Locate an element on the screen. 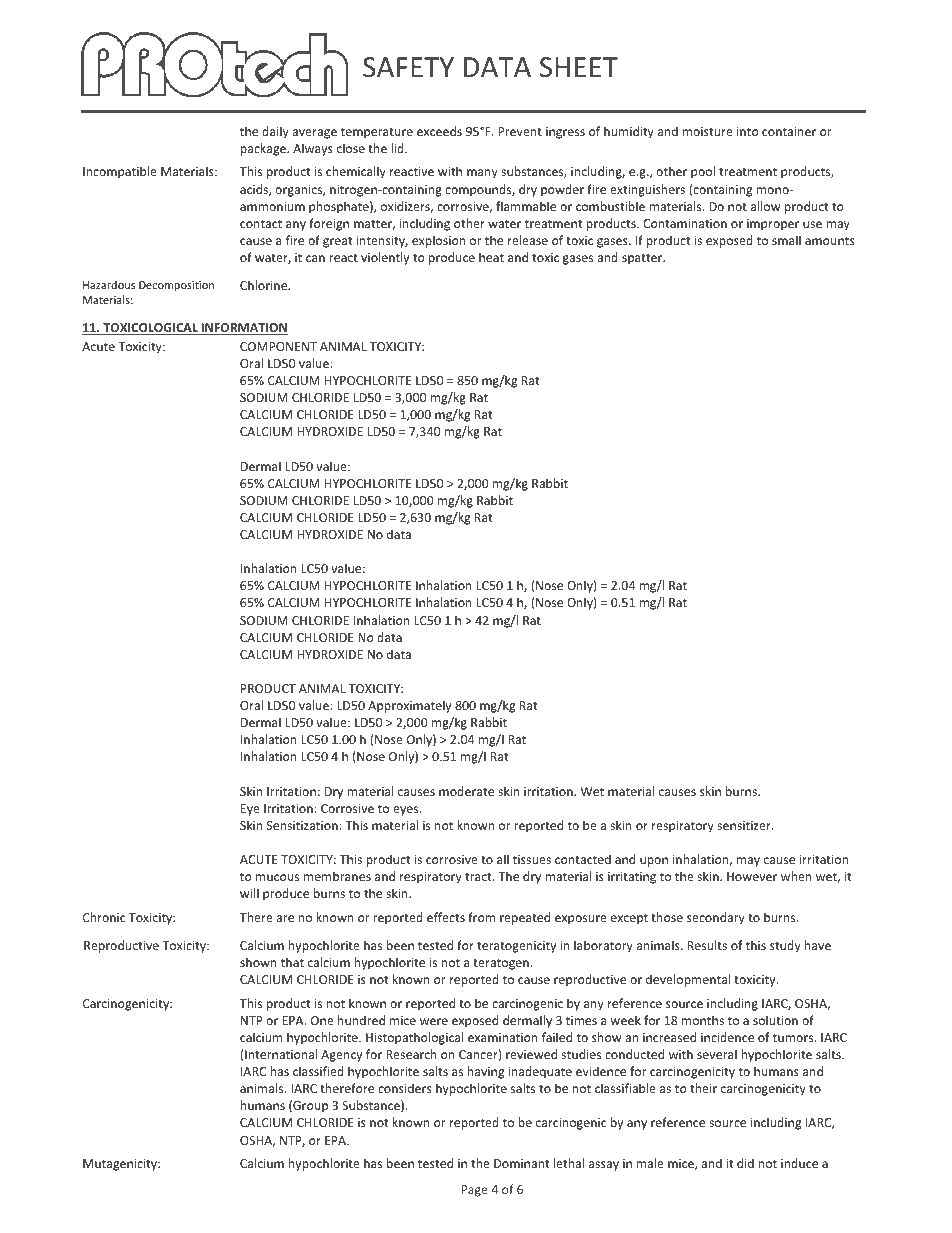  Results is located at coordinates (707, 945).
